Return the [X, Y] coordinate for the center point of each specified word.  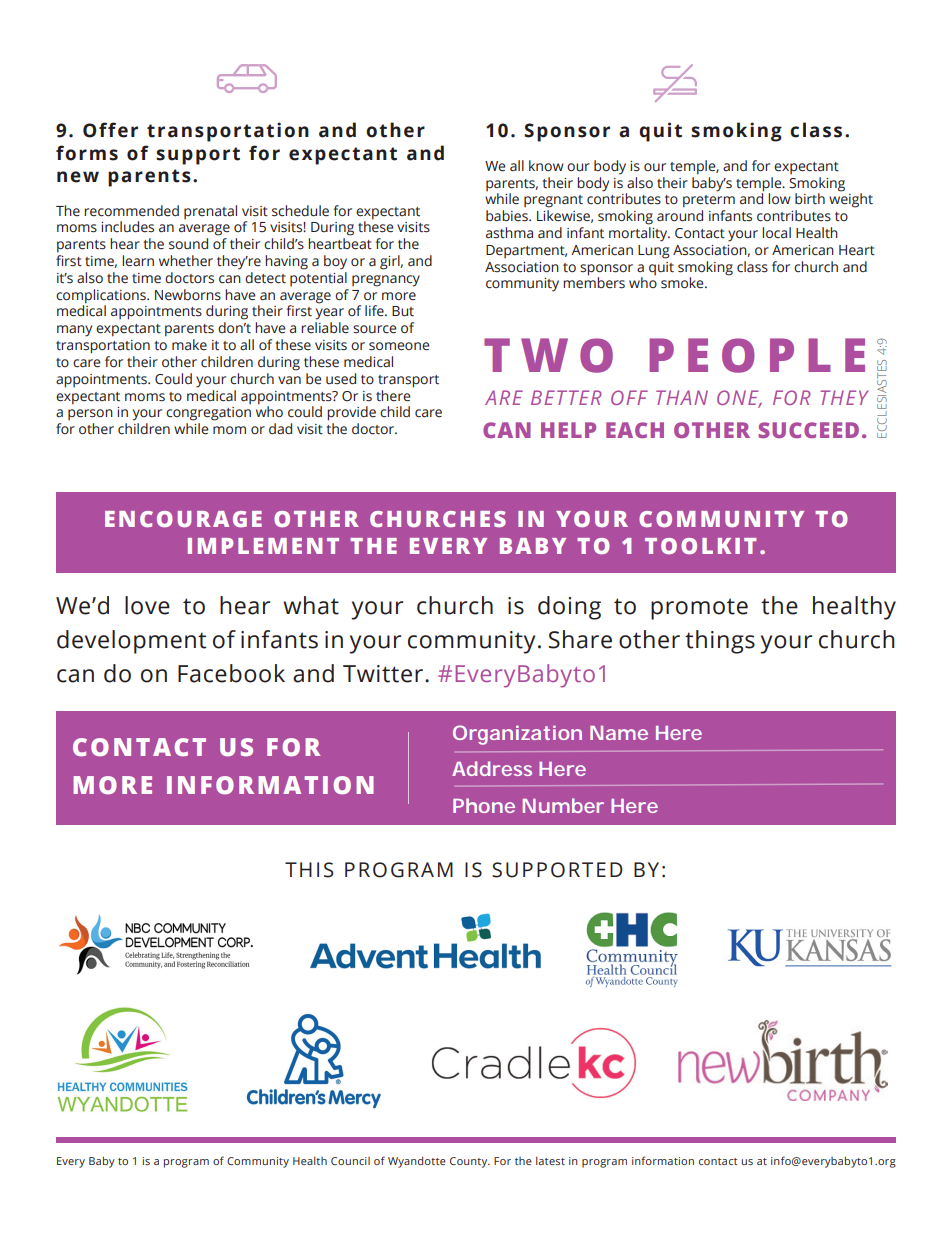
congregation [208, 414]
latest [550, 1160]
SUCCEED [808, 430]
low [779, 198]
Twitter [384, 674]
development [131, 642]
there [393, 396]
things [720, 642]
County [470, 1162]
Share [580, 639]
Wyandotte [417, 1162]
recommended [131, 211]
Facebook [231, 673]
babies [508, 216]
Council [350, 1161]
